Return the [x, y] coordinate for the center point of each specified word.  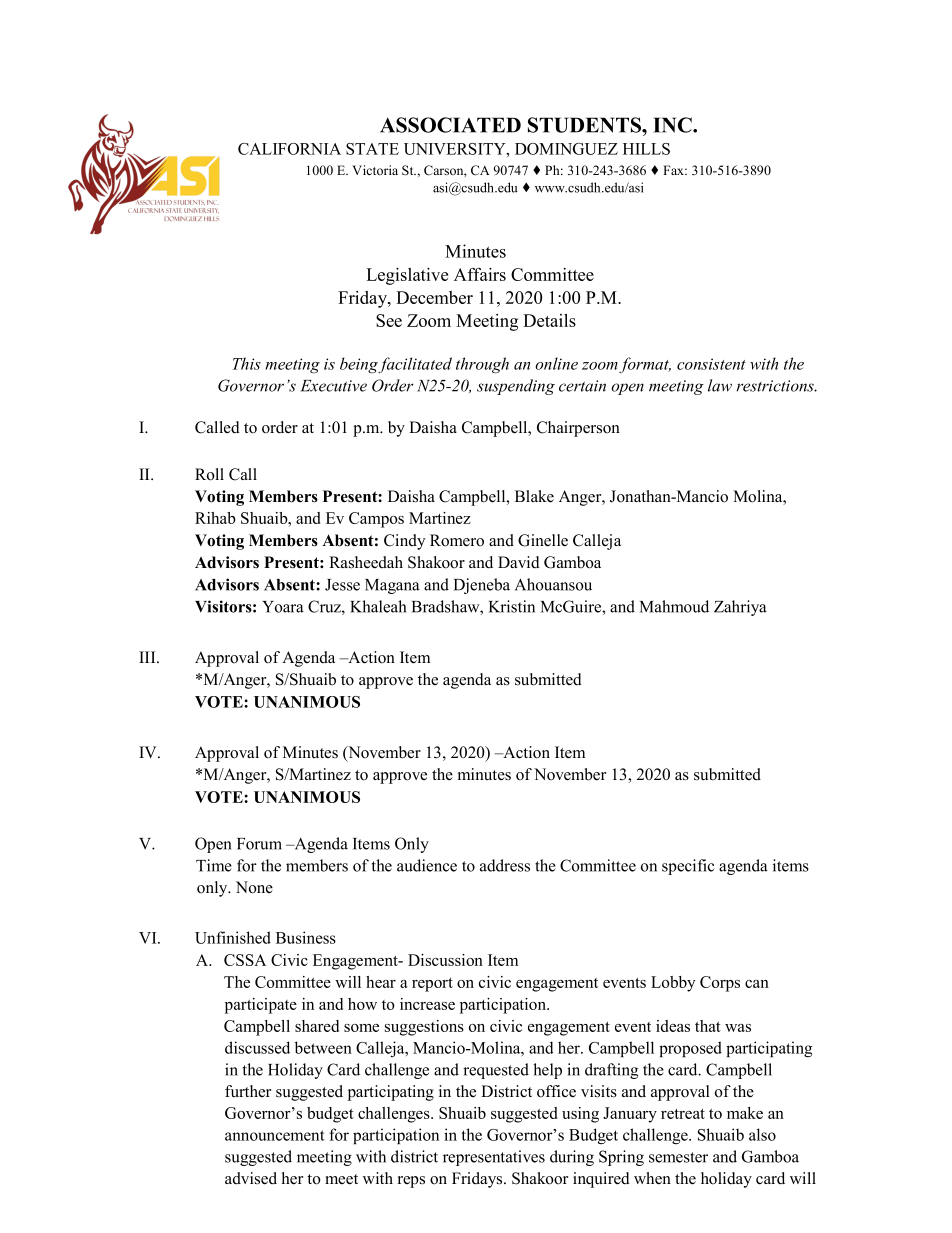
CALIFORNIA [289, 149]
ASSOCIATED [450, 125]
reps [411, 1182]
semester [678, 1157]
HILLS [646, 149]
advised [251, 1178]
